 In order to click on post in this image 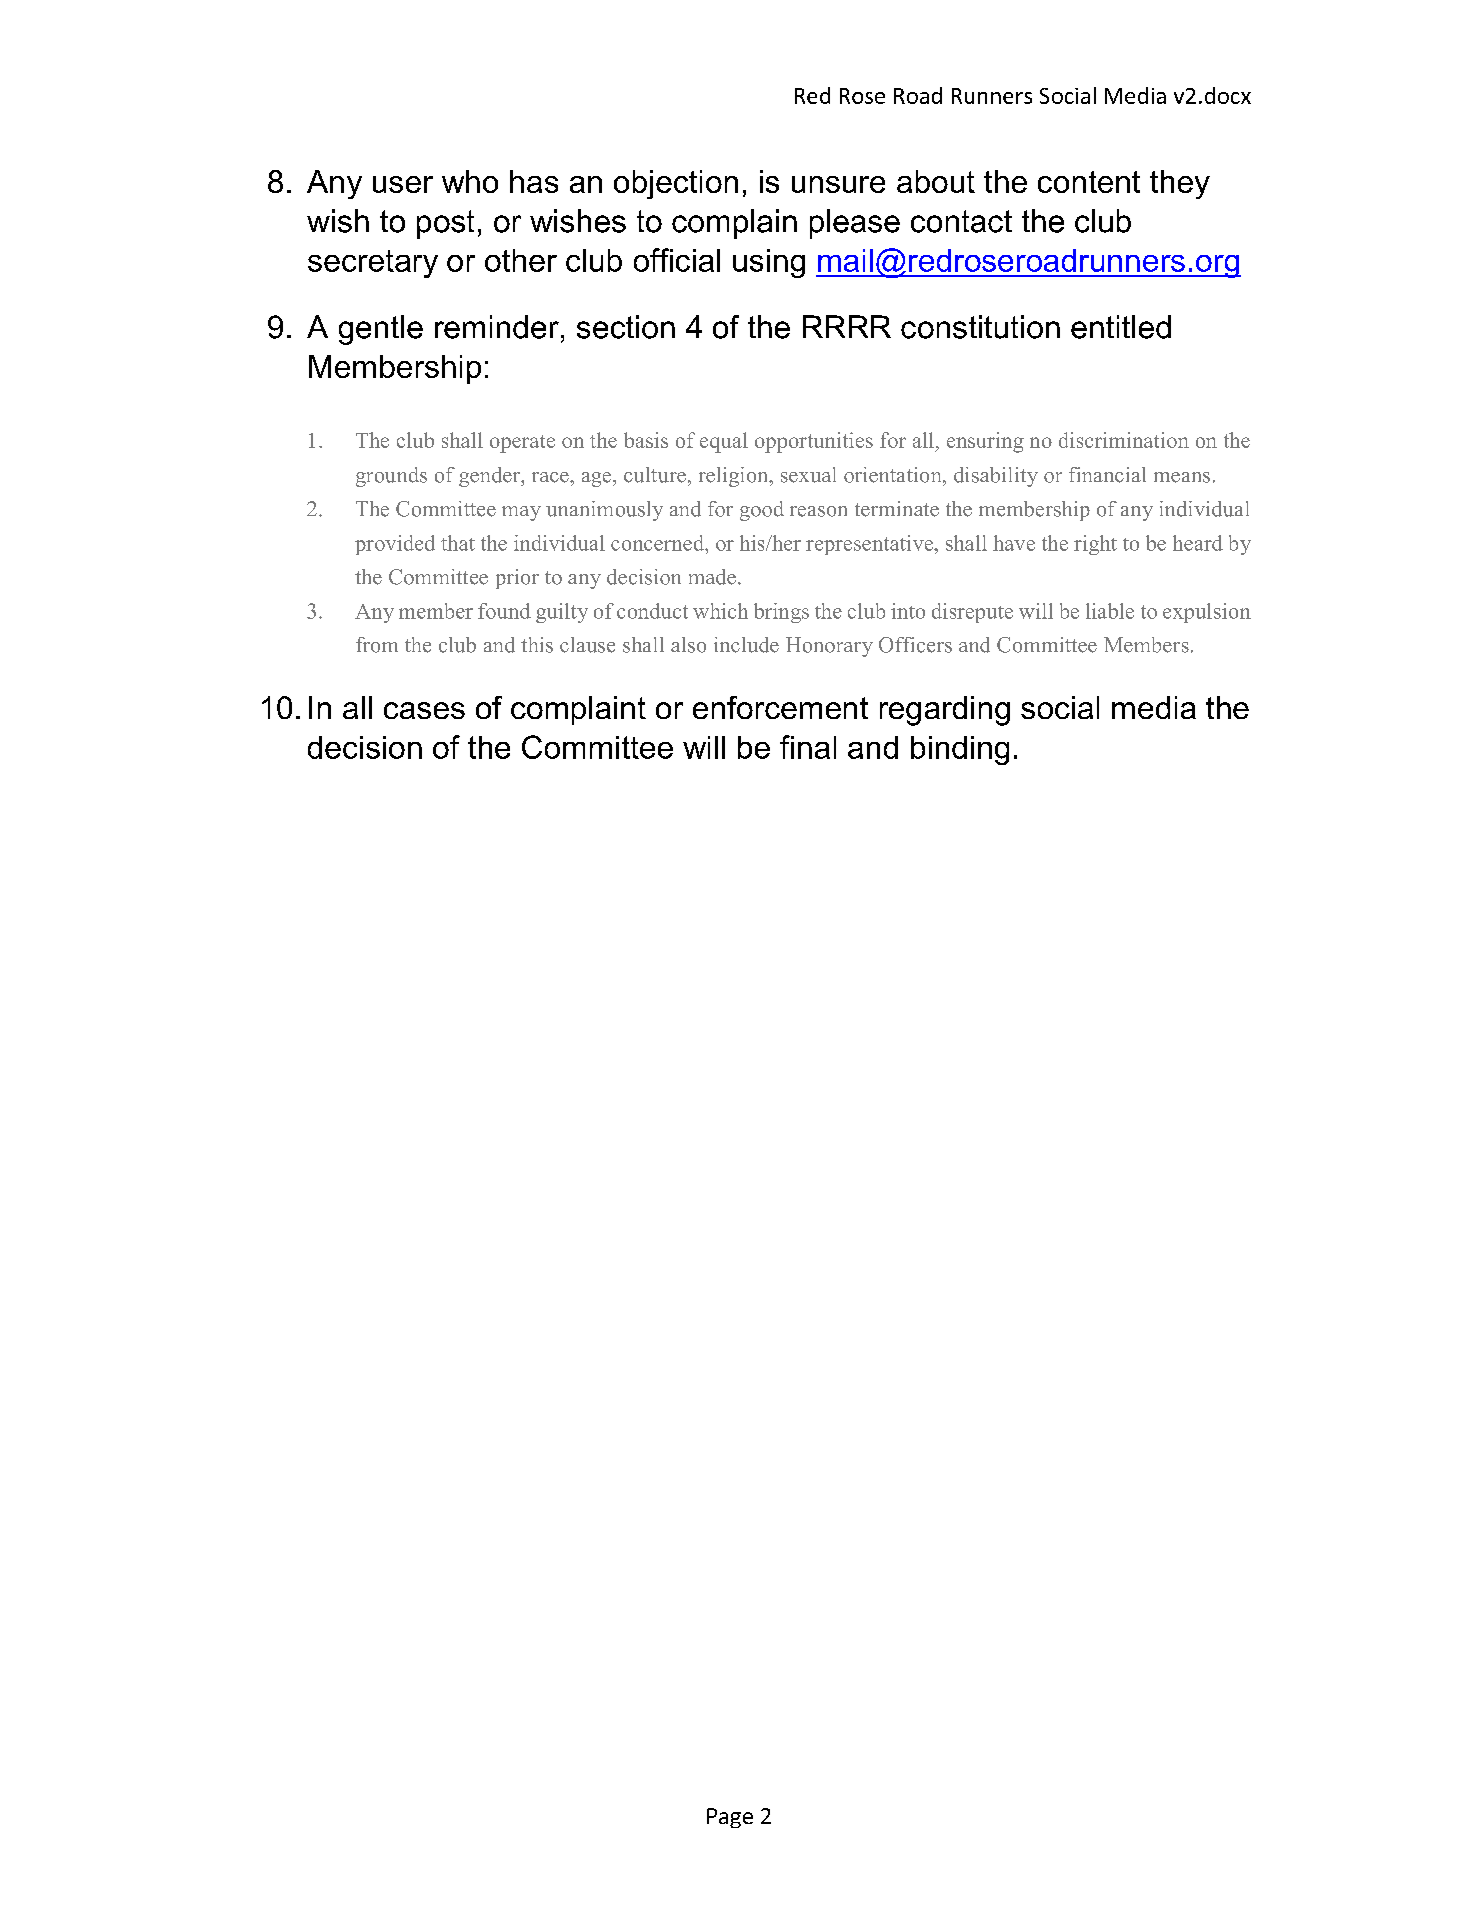, I will do `click(445, 224)`.
